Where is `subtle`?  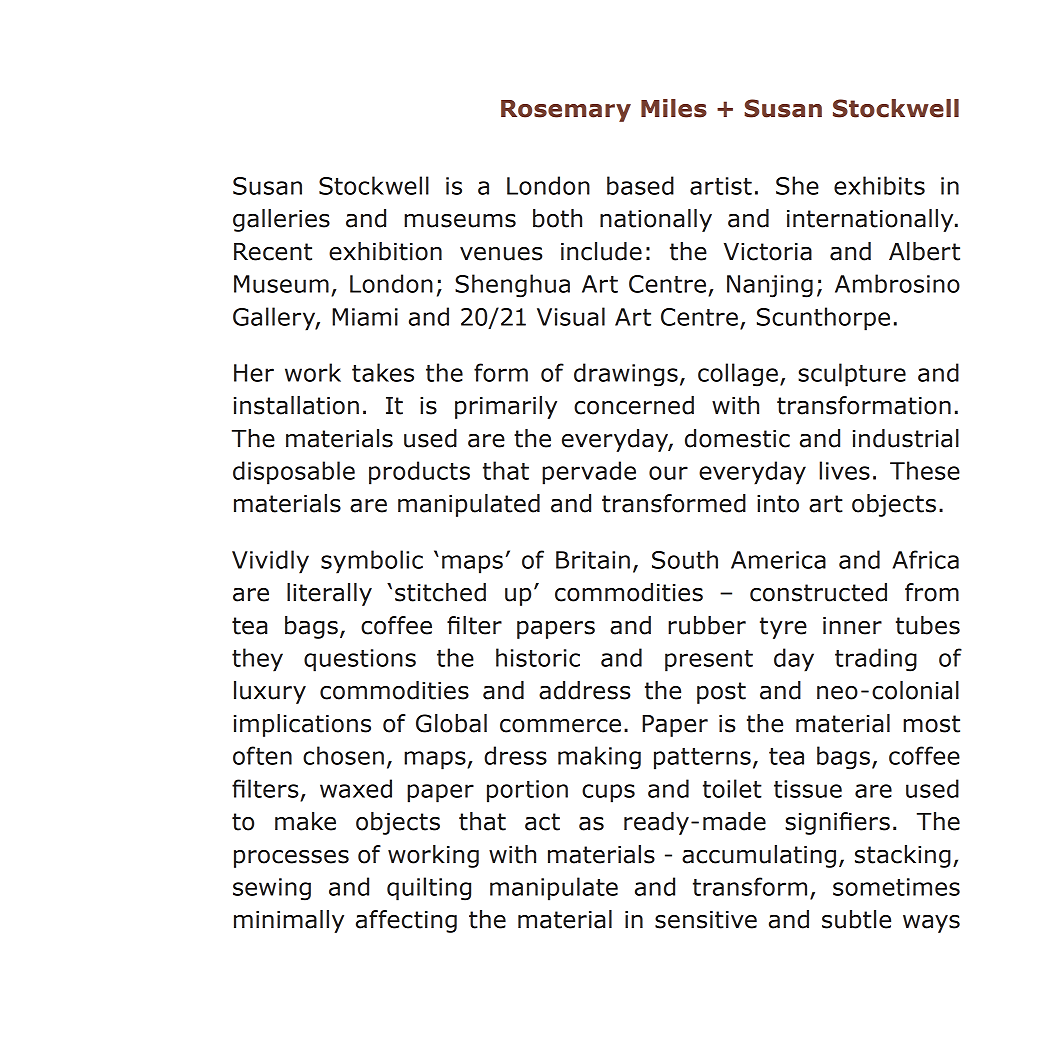 subtle is located at coordinates (856, 919).
